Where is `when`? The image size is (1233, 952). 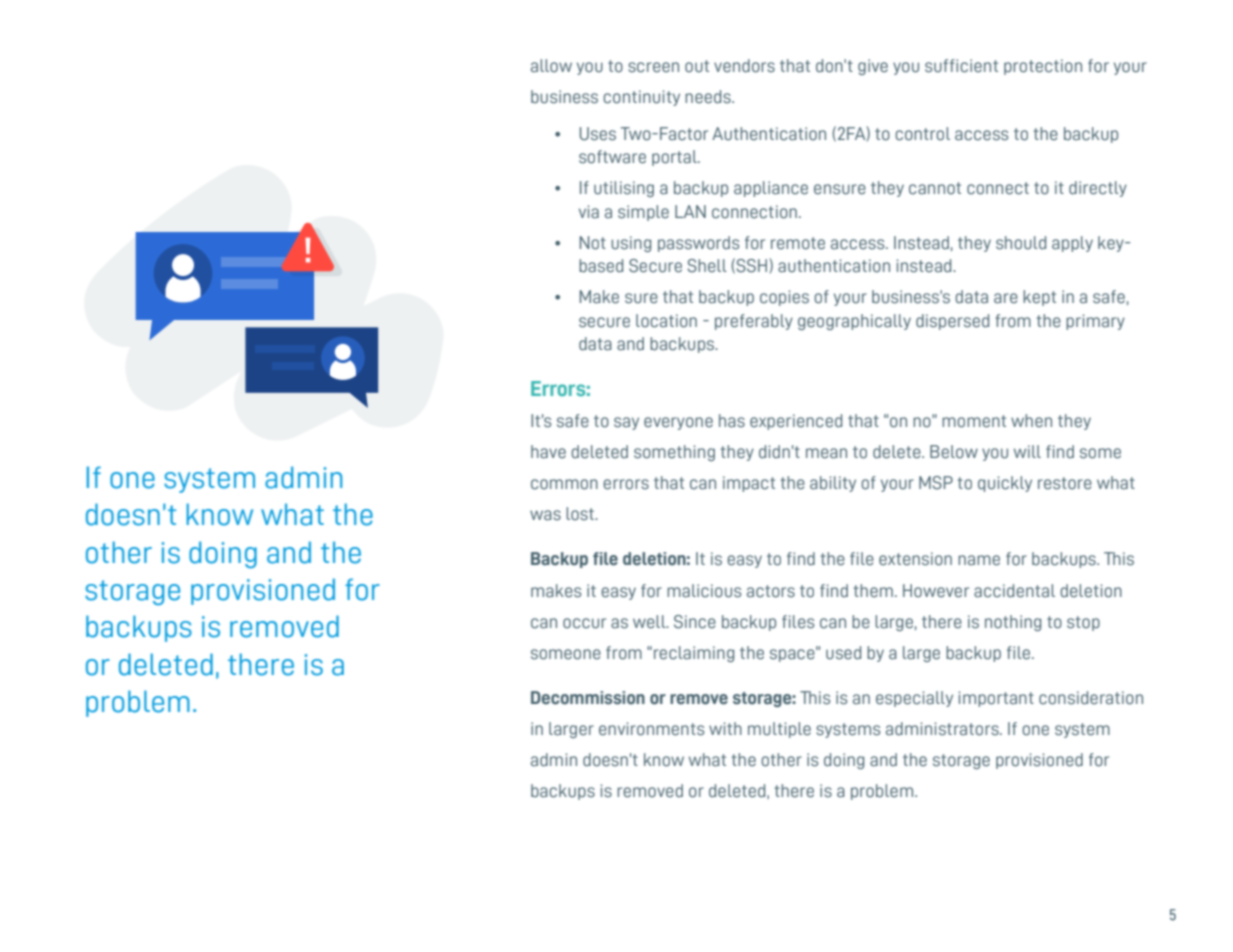
when is located at coordinates (1031, 421).
